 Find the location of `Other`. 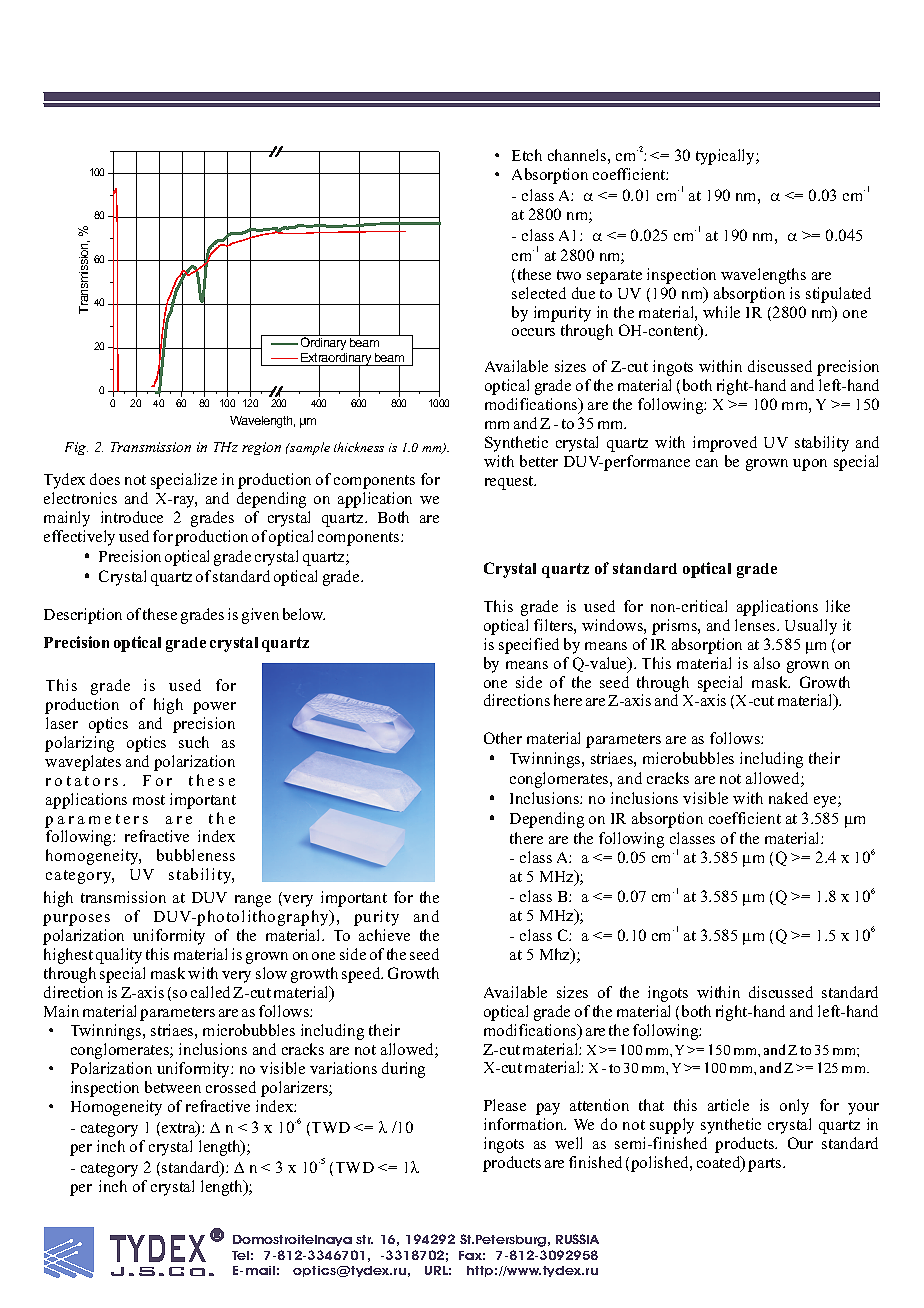

Other is located at coordinates (503, 738).
